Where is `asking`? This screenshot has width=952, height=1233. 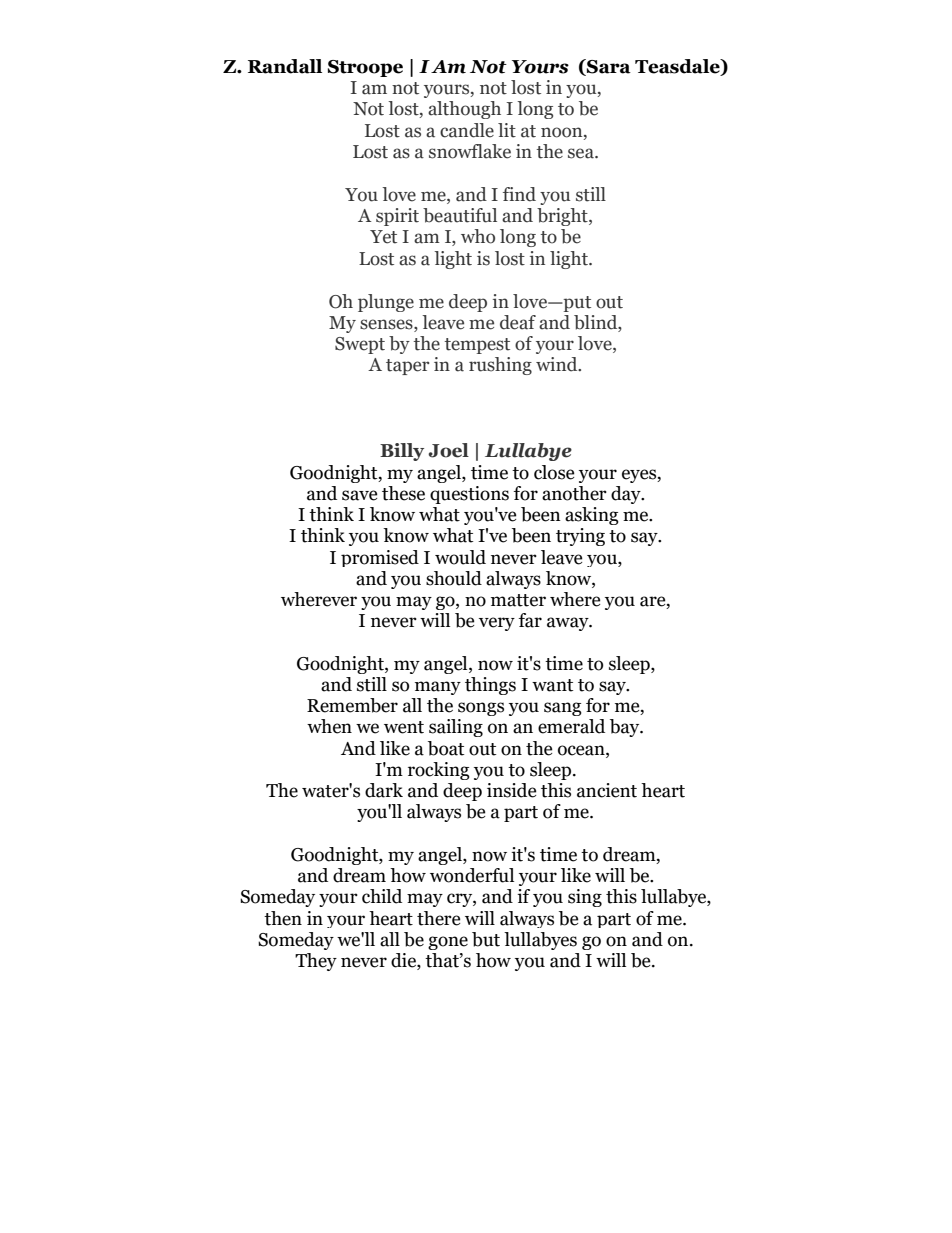 asking is located at coordinates (592, 516).
